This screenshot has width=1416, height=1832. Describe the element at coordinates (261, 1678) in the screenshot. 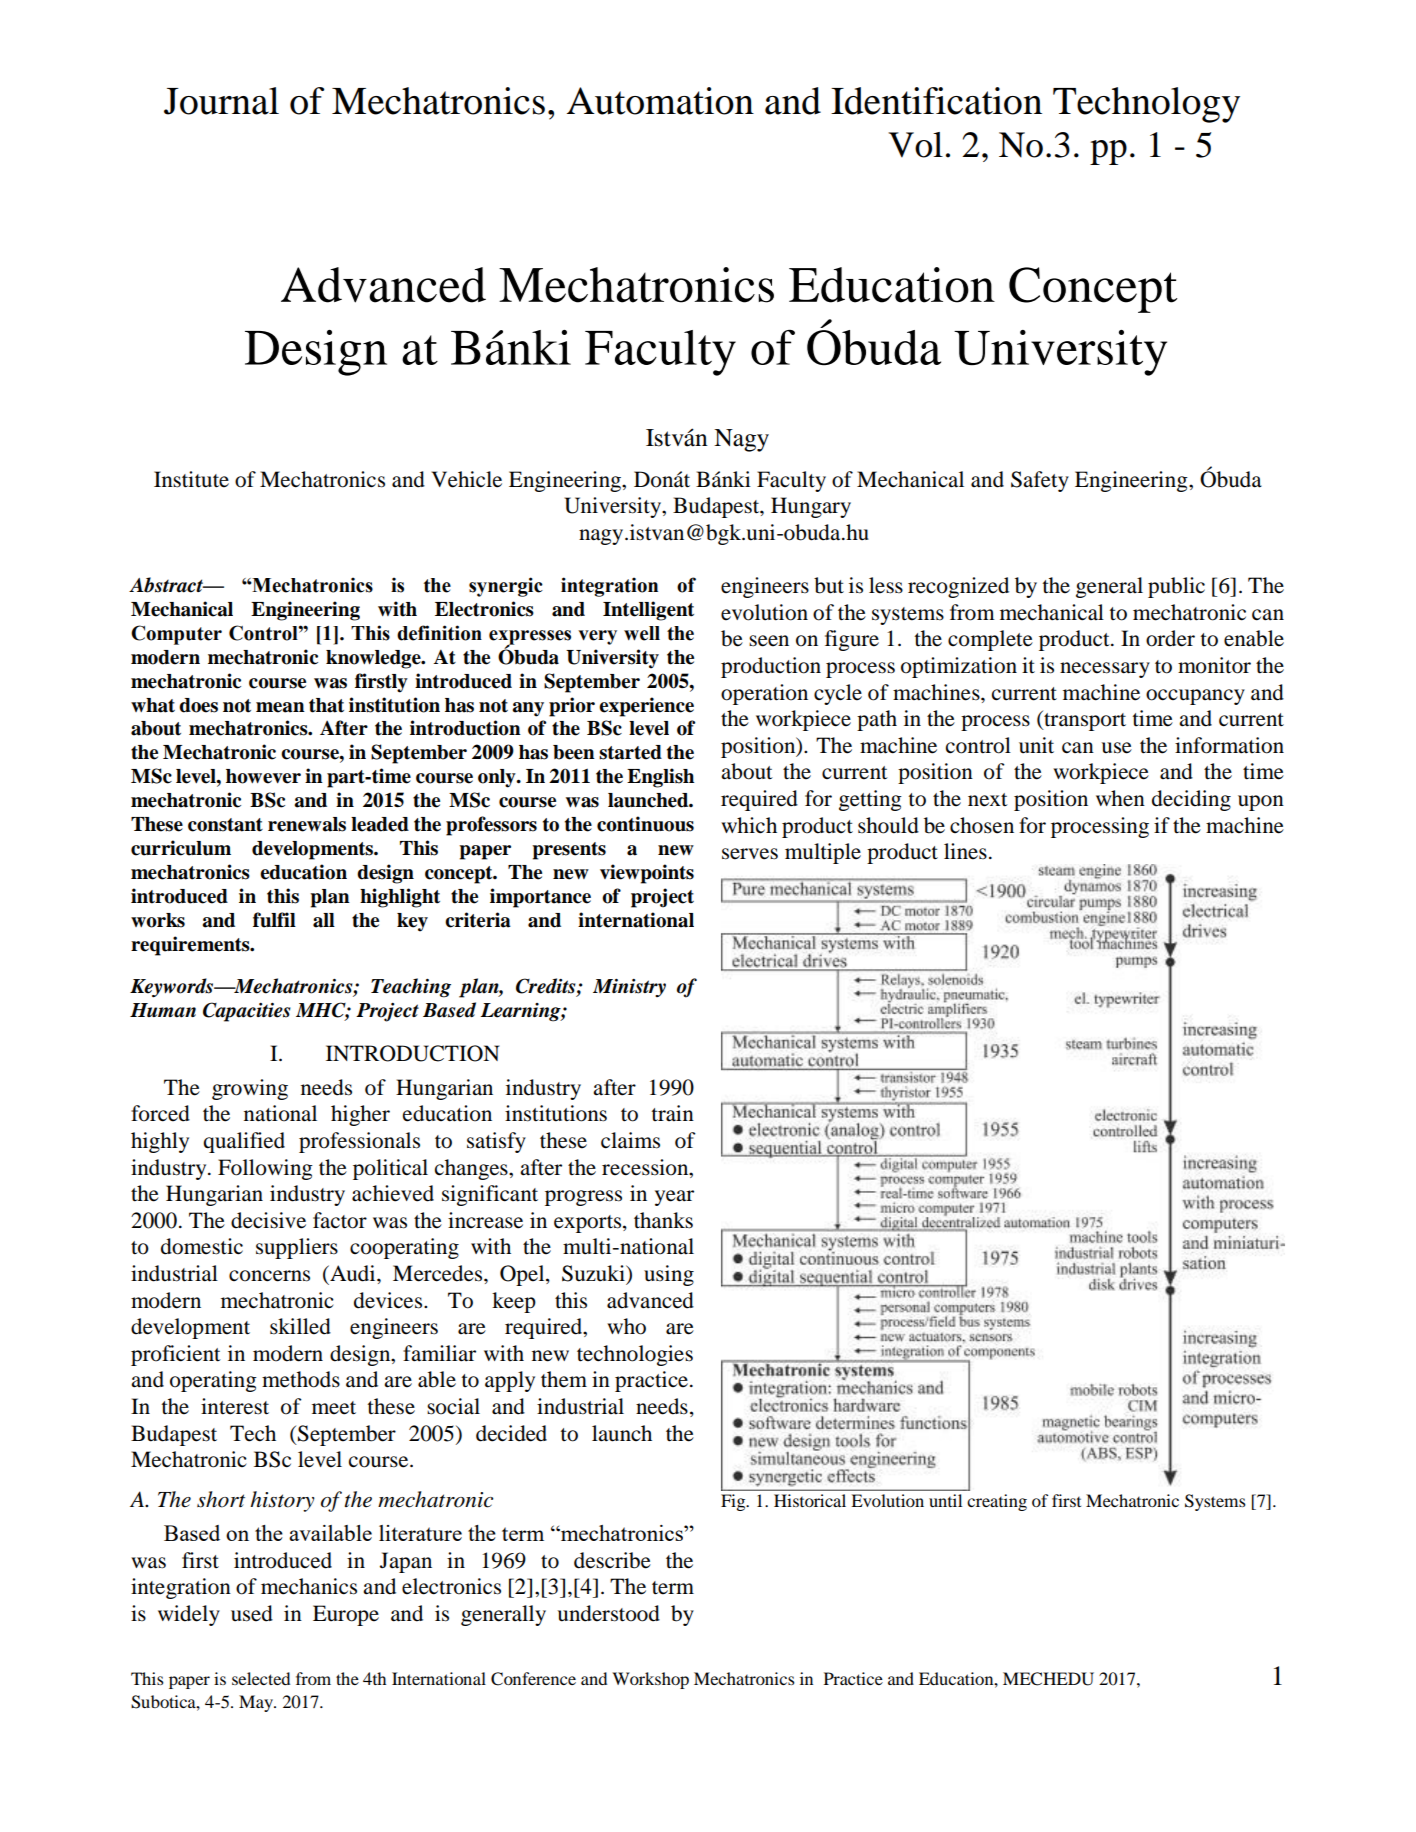

I see `selected` at that location.
